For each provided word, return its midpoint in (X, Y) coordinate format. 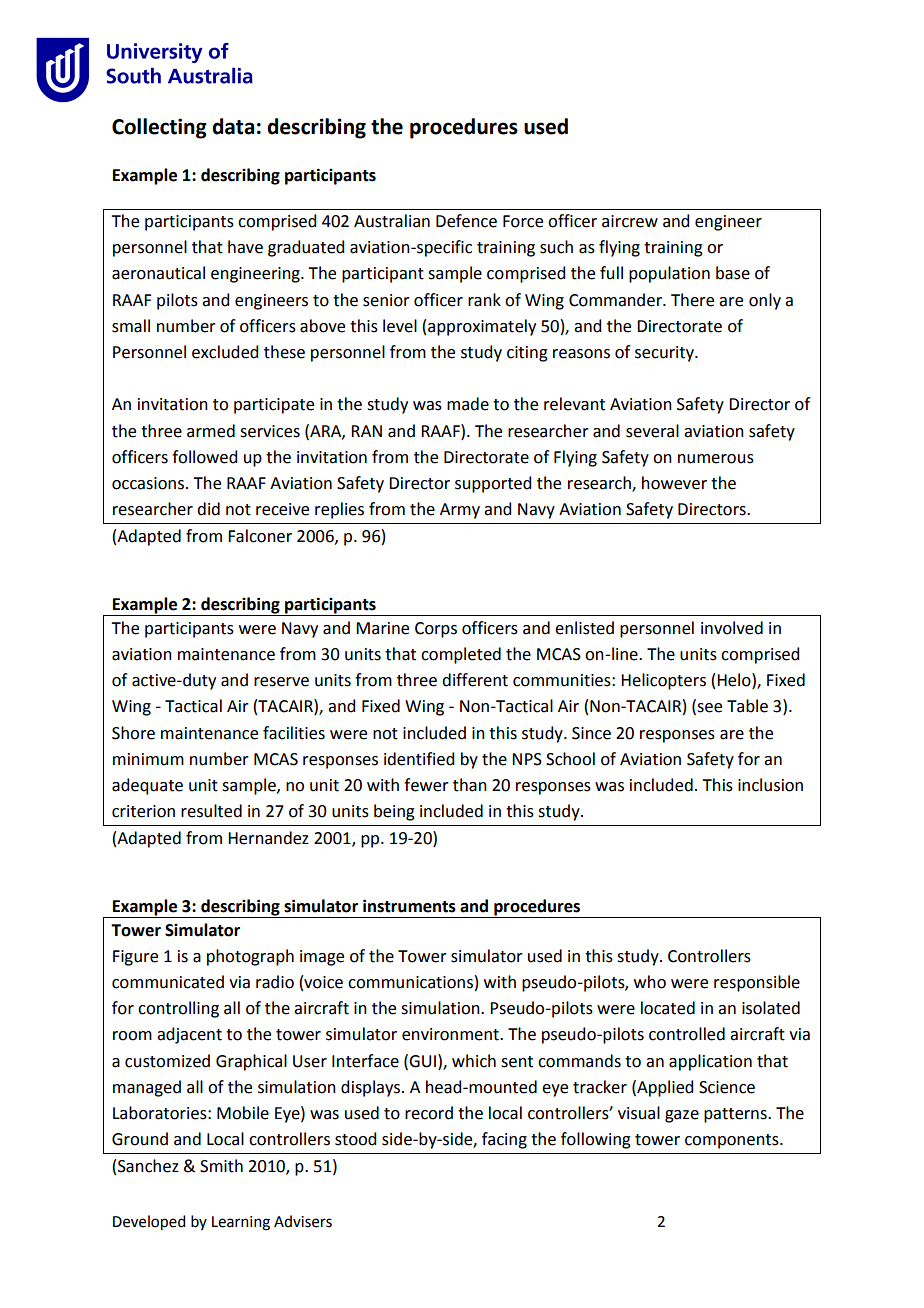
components (733, 1141)
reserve (281, 682)
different (475, 680)
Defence (466, 221)
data (233, 126)
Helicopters (663, 681)
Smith (221, 1166)
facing (504, 1140)
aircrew (630, 221)
